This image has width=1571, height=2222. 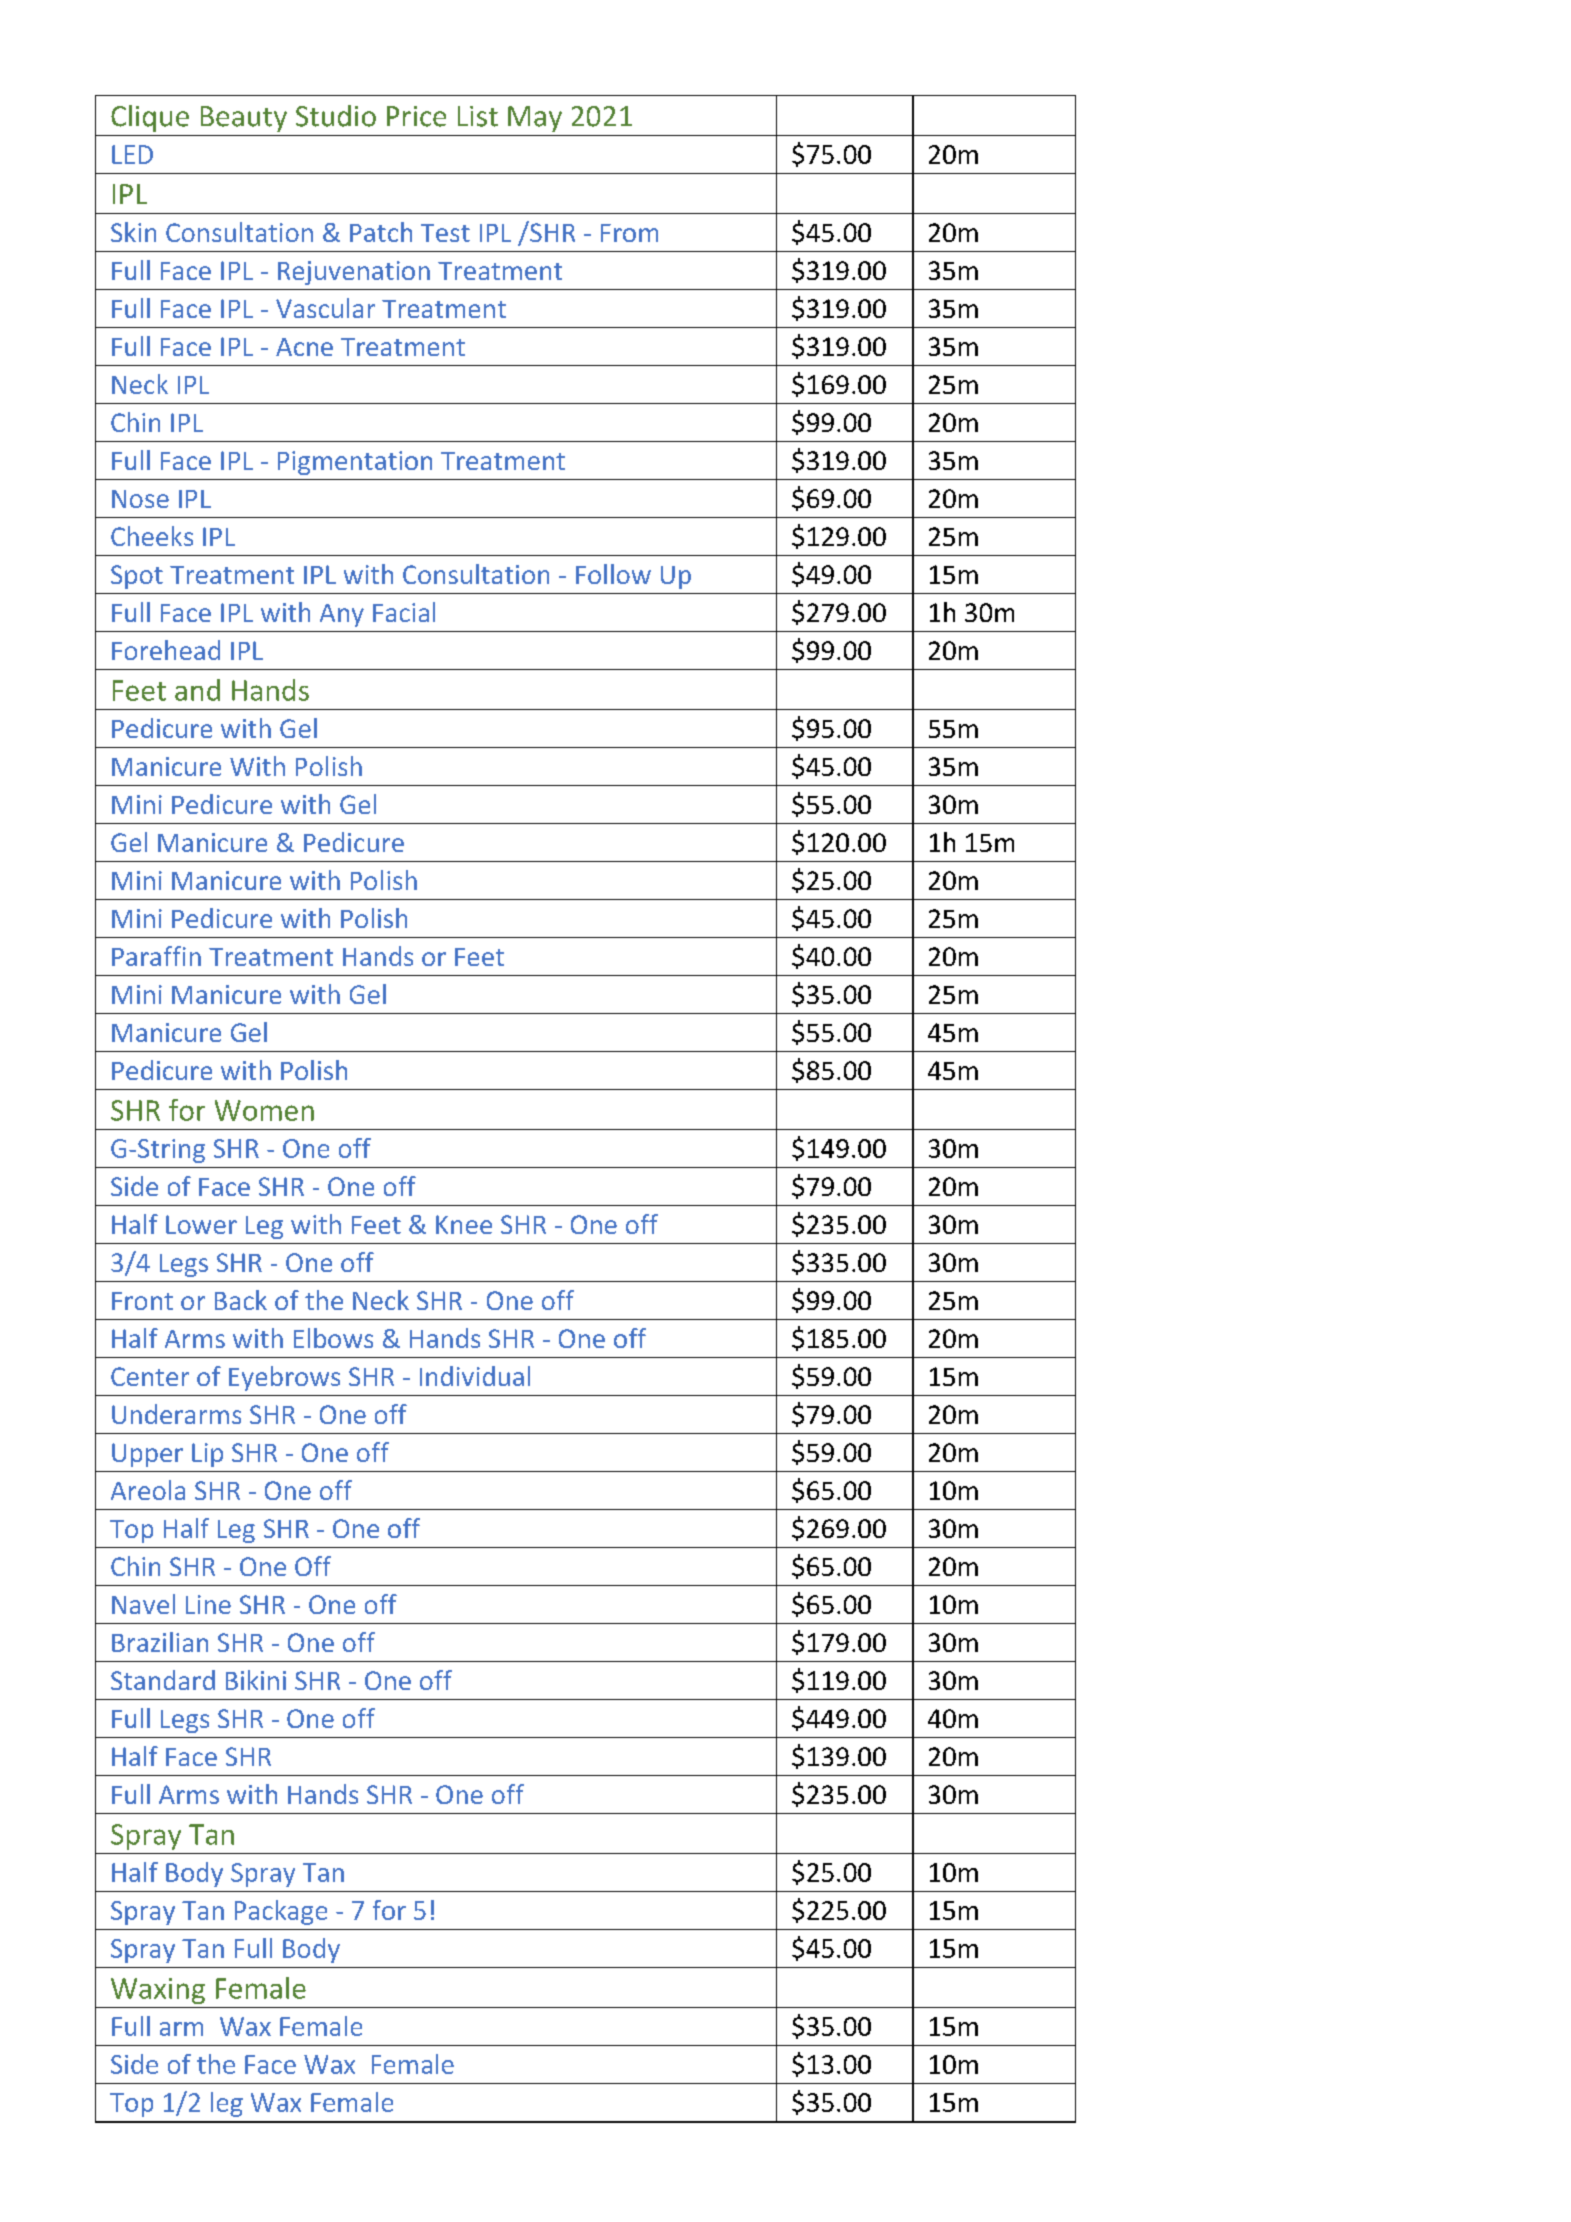 I want to click on Paraffin, so click(x=156, y=956).
